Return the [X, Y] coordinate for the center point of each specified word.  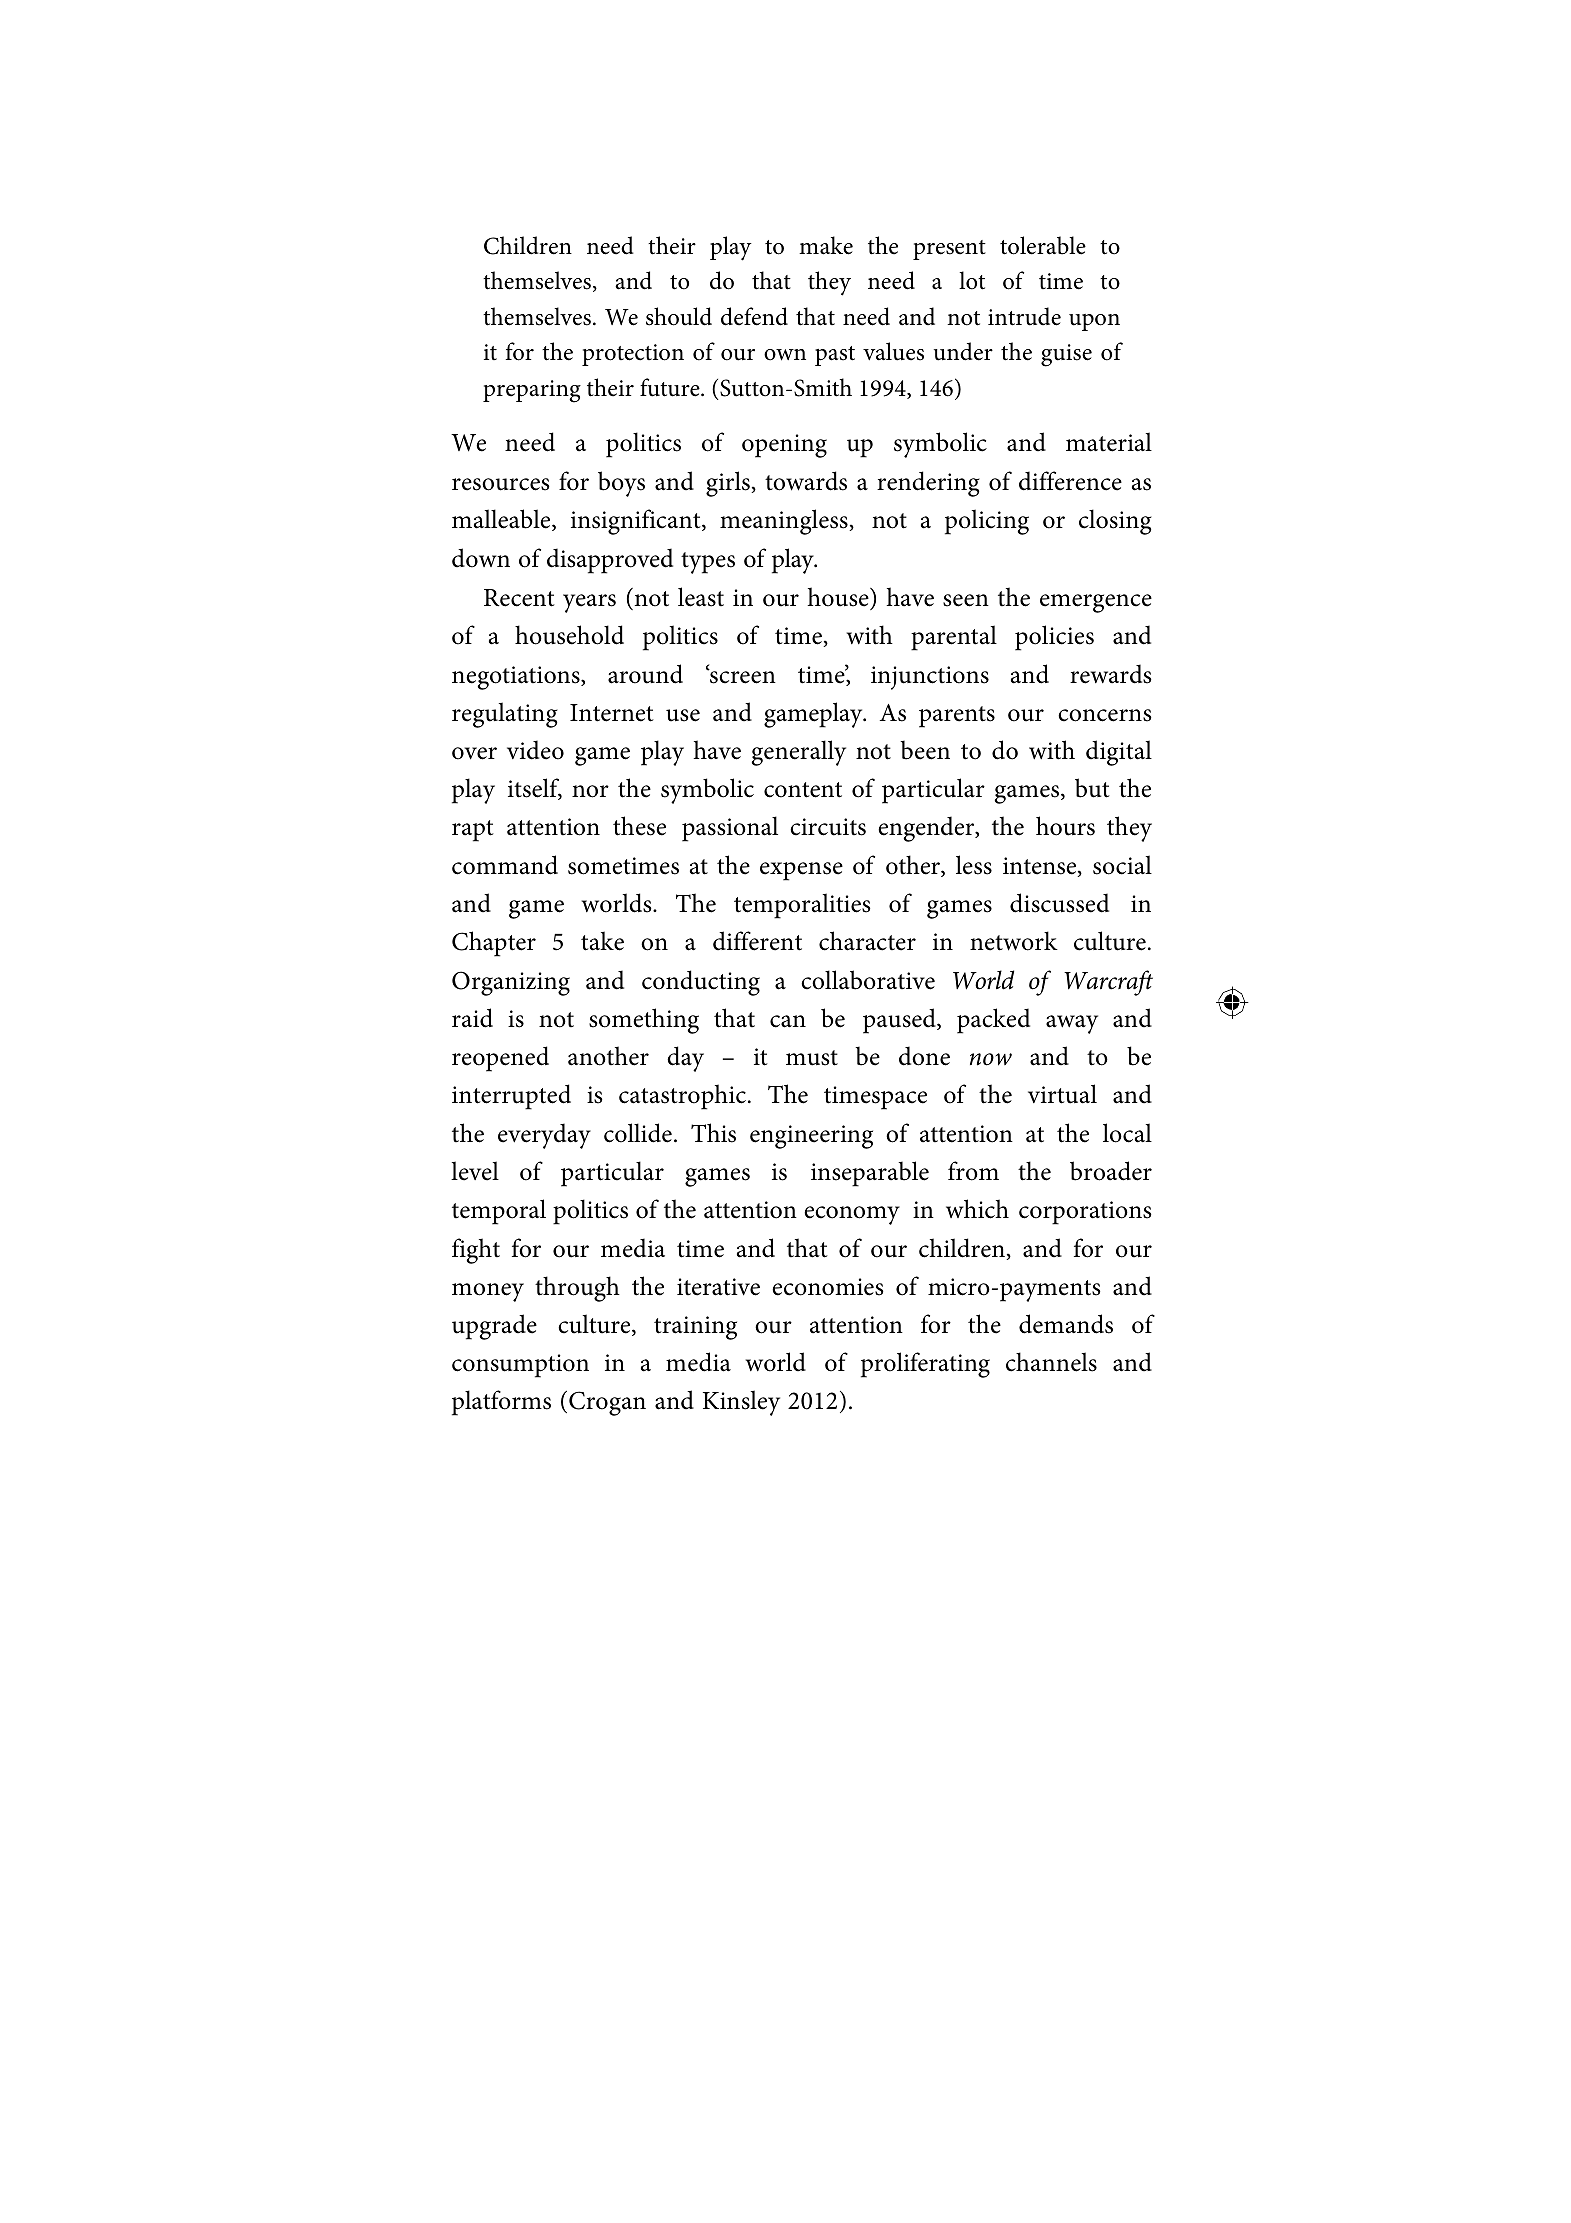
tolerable [1043, 245]
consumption [520, 1366]
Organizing [511, 983]
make [826, 245]
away [1072, 1024]
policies [1054, 638]
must [812, 1058]
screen [742, 676]
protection [633, 355]
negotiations [517, 678]
